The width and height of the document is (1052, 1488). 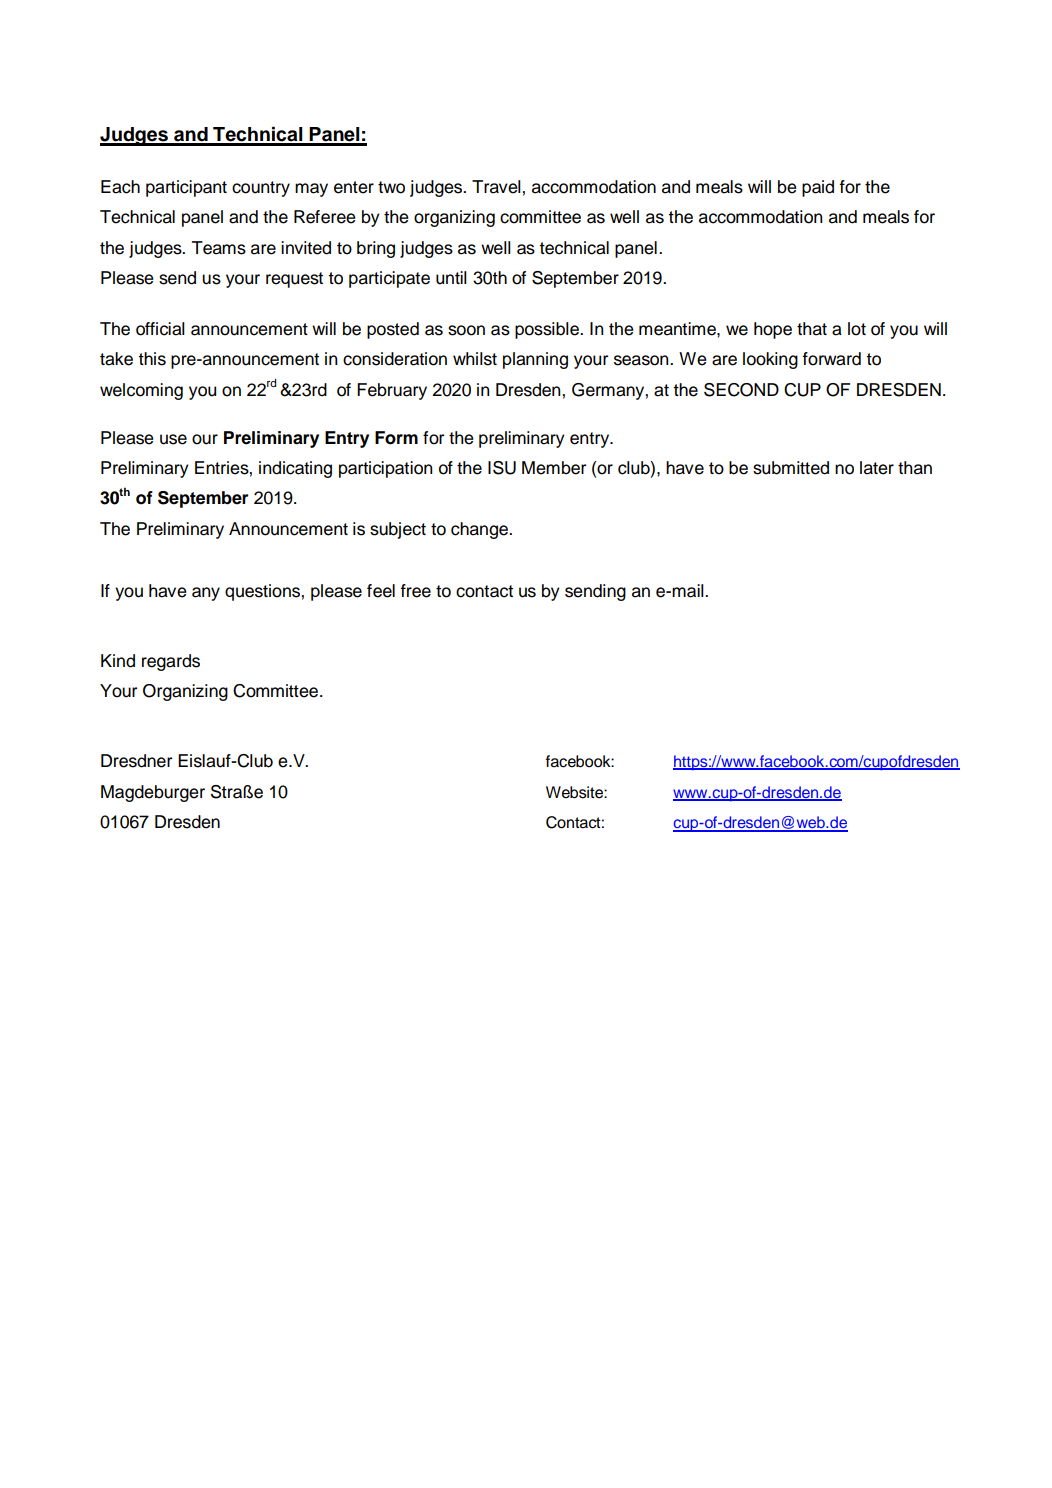 I want to click on possible, so click(x=548, y=330).
